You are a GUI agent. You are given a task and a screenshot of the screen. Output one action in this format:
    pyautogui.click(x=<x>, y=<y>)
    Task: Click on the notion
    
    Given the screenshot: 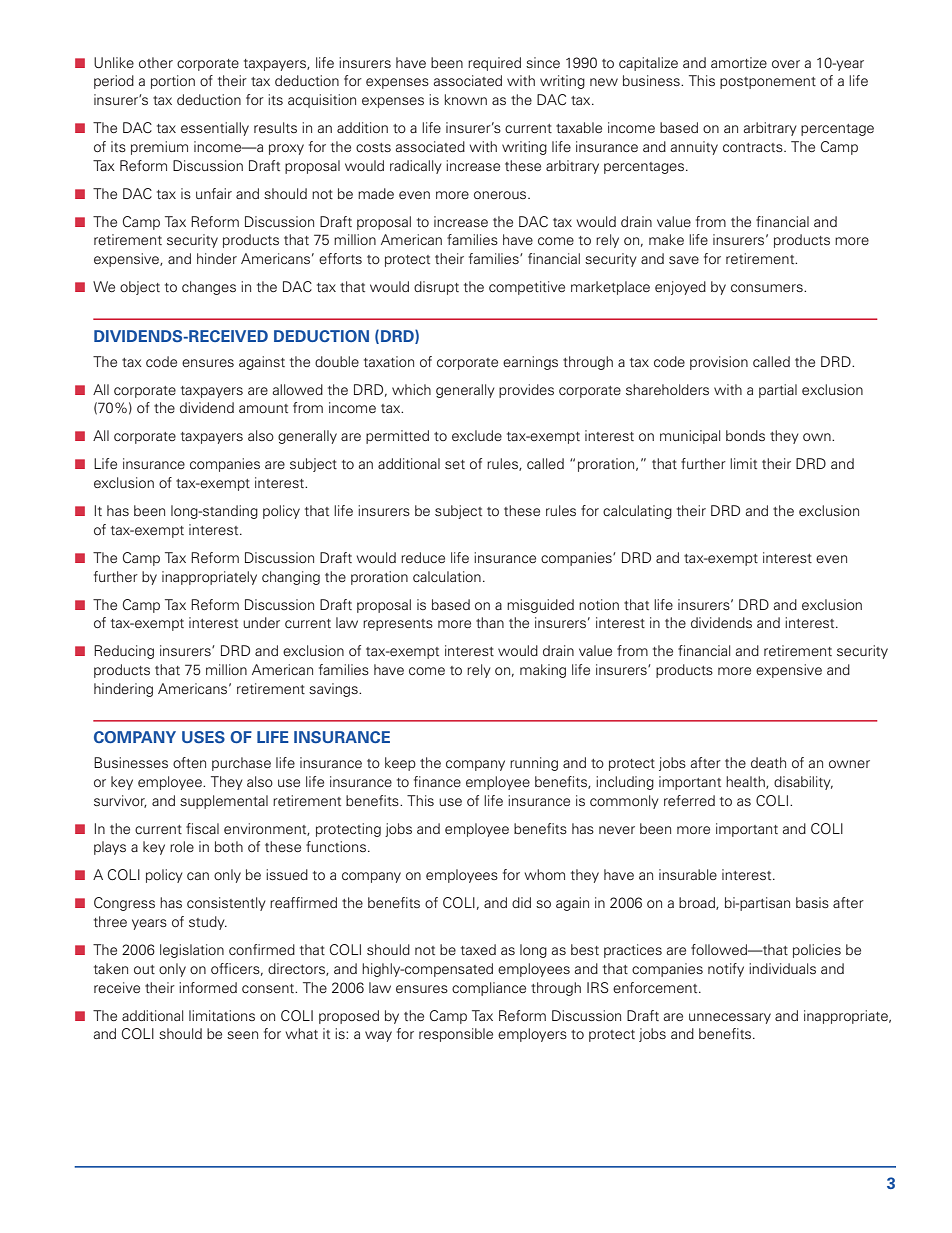 What is the action you would take?
    pyautogui.click(x=599, y=604)
